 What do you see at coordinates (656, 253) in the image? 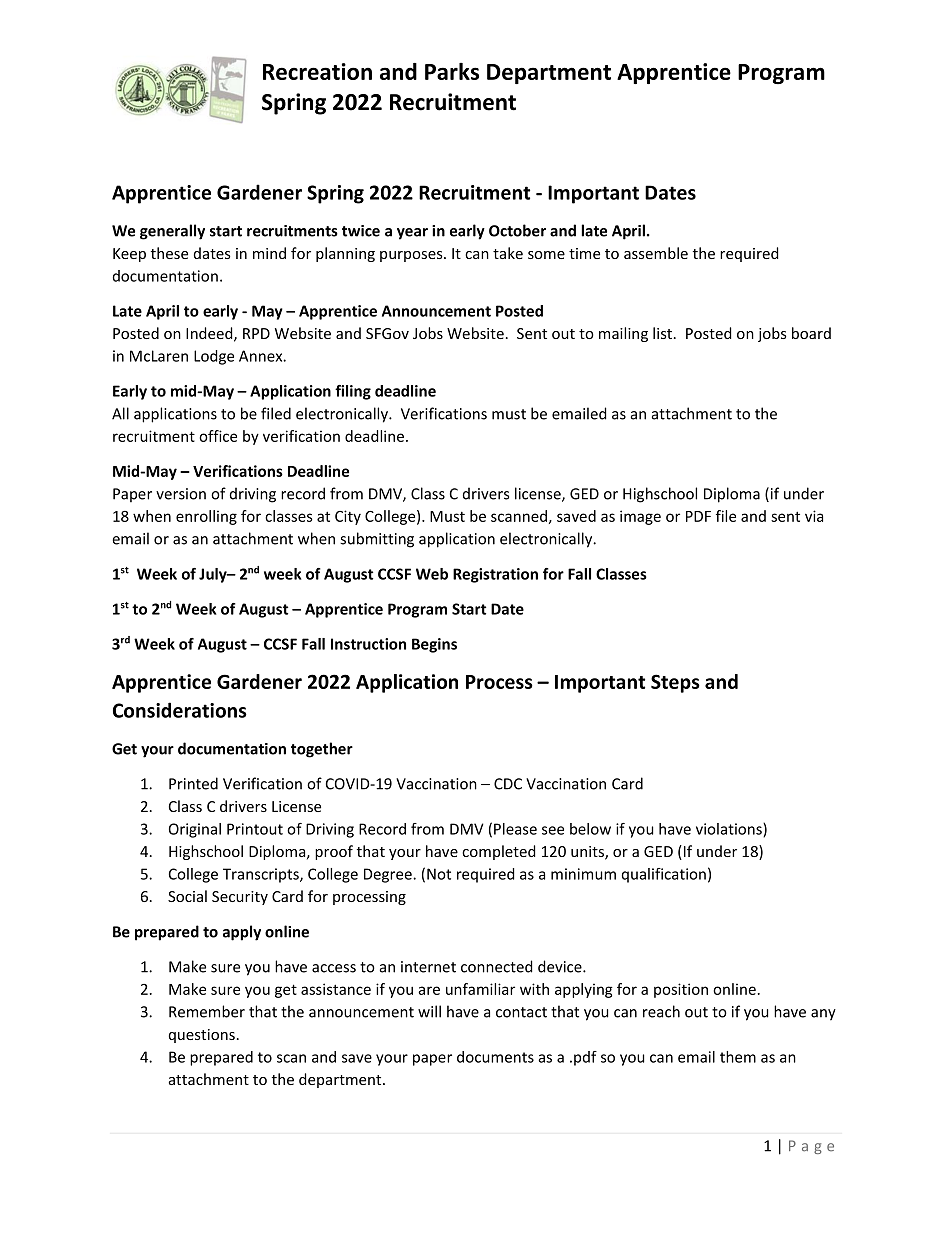
I see `assemble` at bounding box center [656, 253].
